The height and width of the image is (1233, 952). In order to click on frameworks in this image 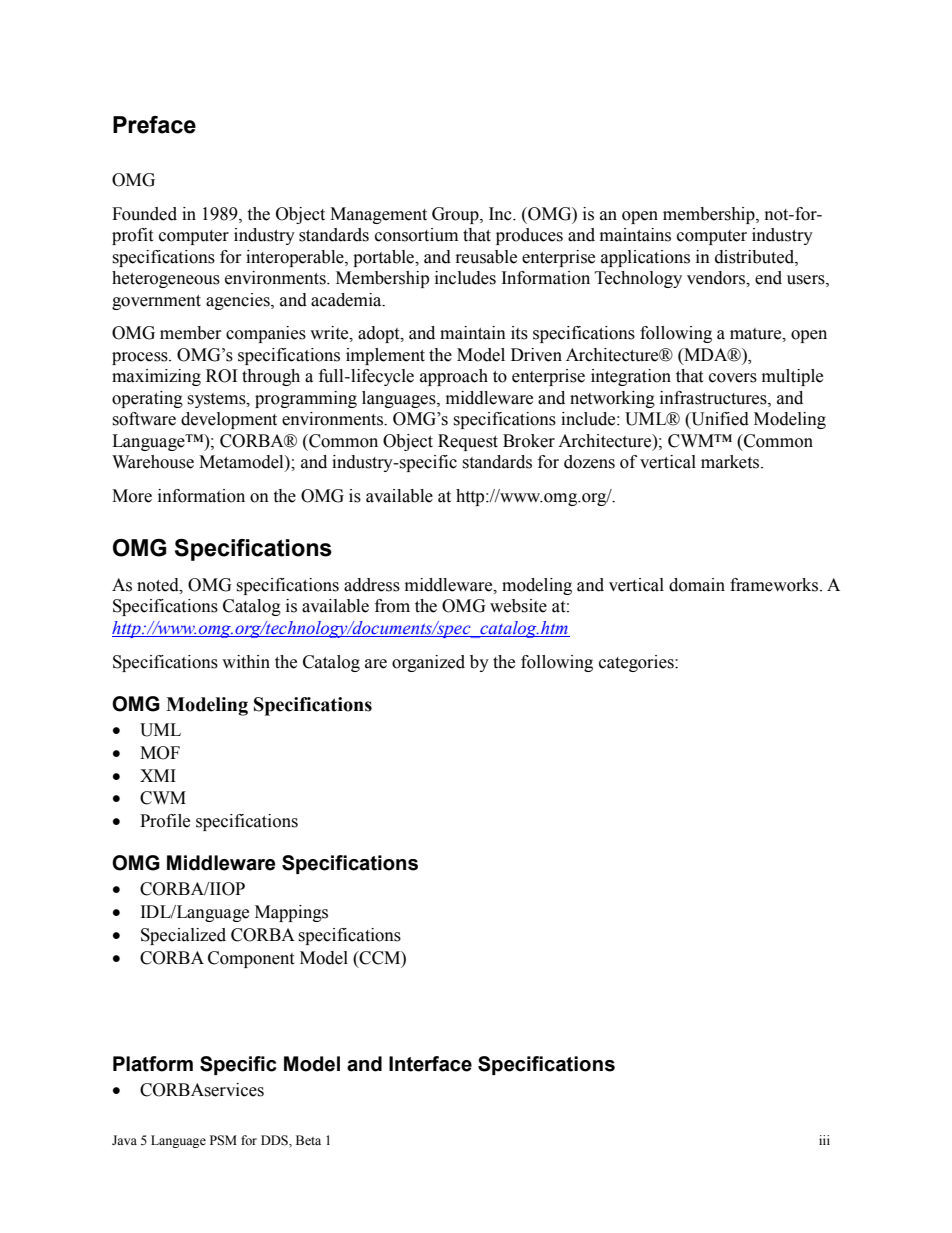, I will do `click(775, 585)`.
